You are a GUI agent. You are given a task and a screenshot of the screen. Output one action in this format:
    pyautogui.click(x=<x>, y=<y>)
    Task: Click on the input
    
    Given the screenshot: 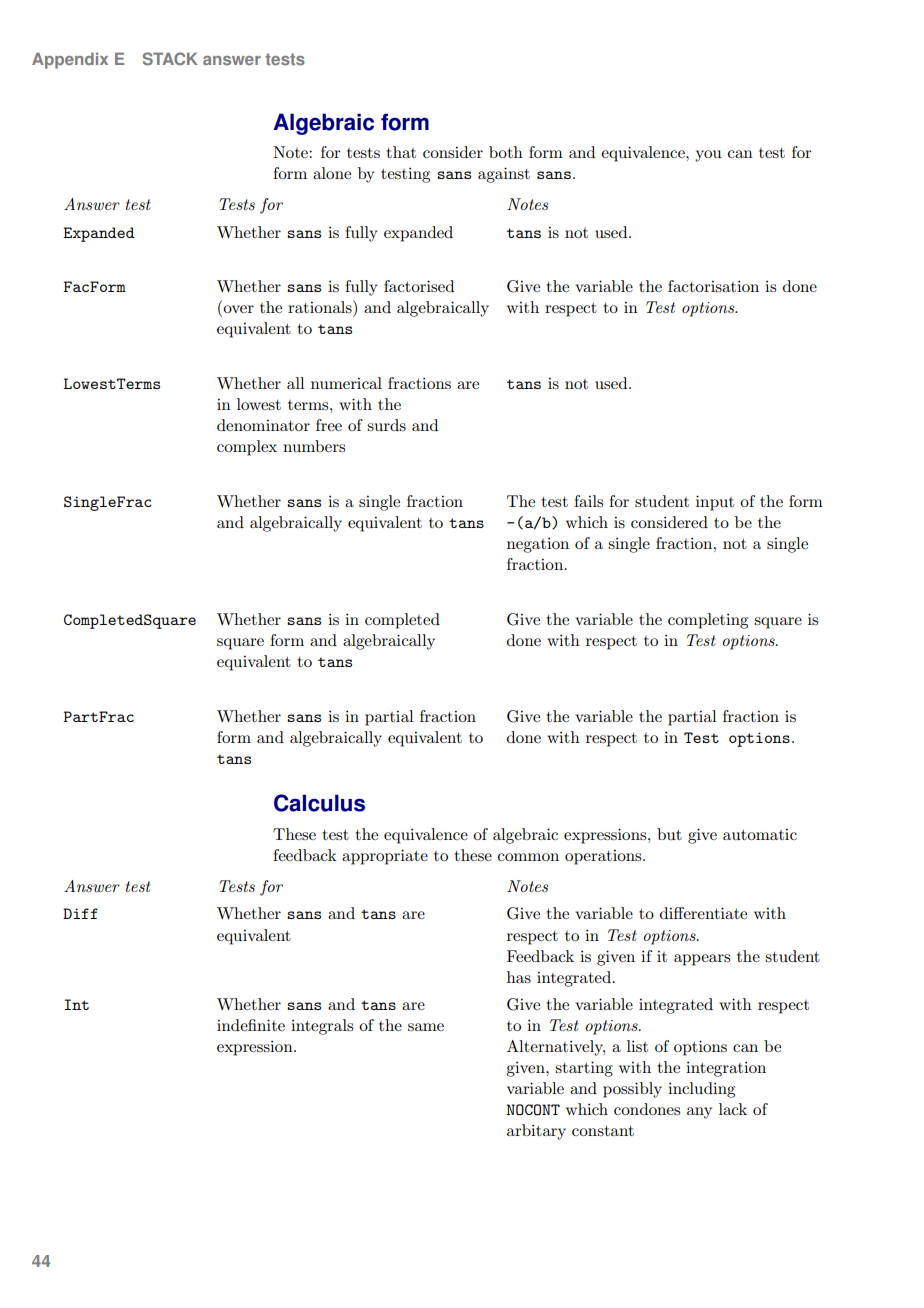 What is the action you would take?
    pyautogui.click(x=715, y=503)
